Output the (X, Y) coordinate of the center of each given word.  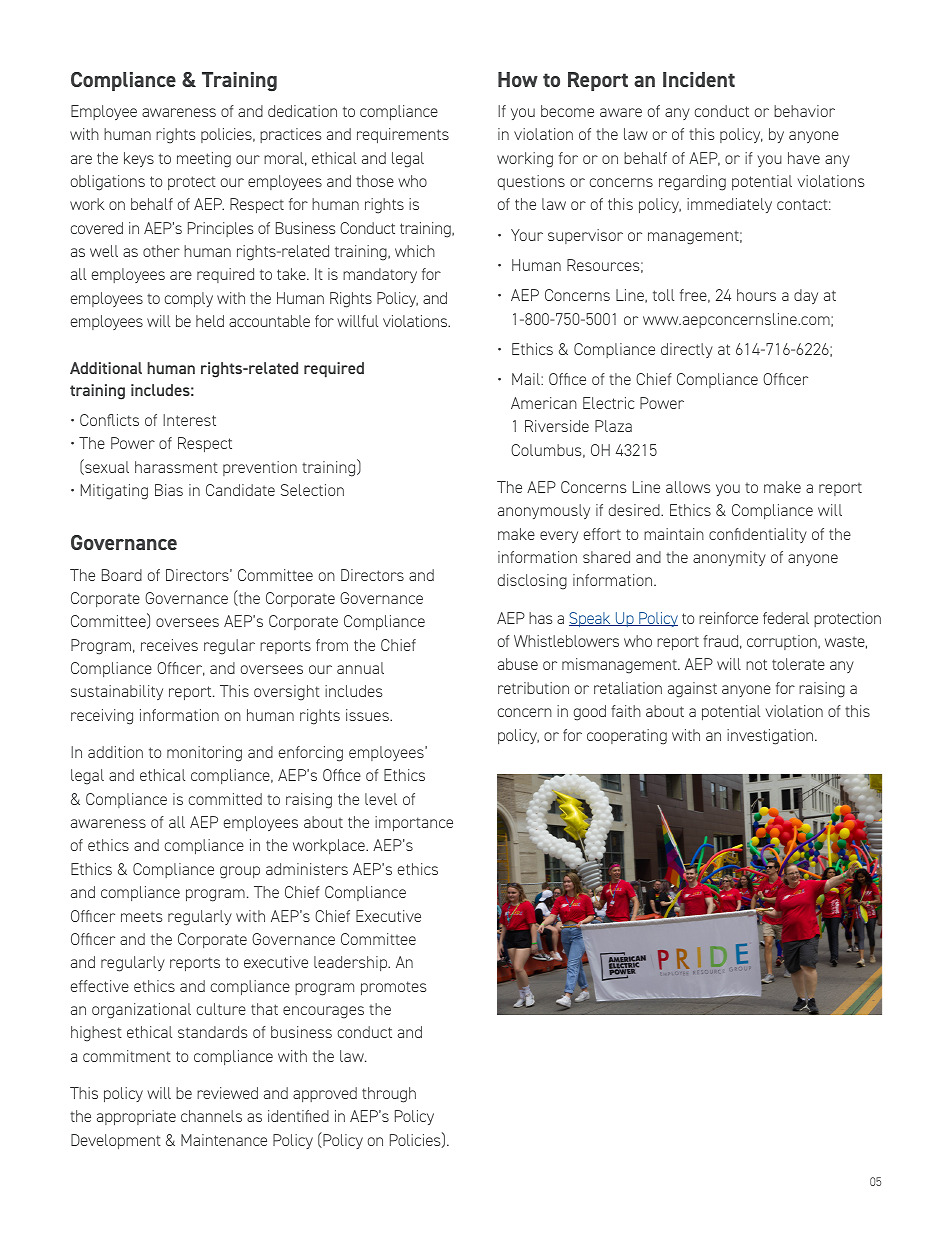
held (210, 321)
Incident (699, 79)
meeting (204, 160)
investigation (771, 737)
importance (414, 823)
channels (211, 1116)
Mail (527, 379)
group (240, 872)
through (389, 1095)
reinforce (728, 618)
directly (687, 350)
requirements (403, 135)
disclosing (532, 582)
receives (169, 645)
